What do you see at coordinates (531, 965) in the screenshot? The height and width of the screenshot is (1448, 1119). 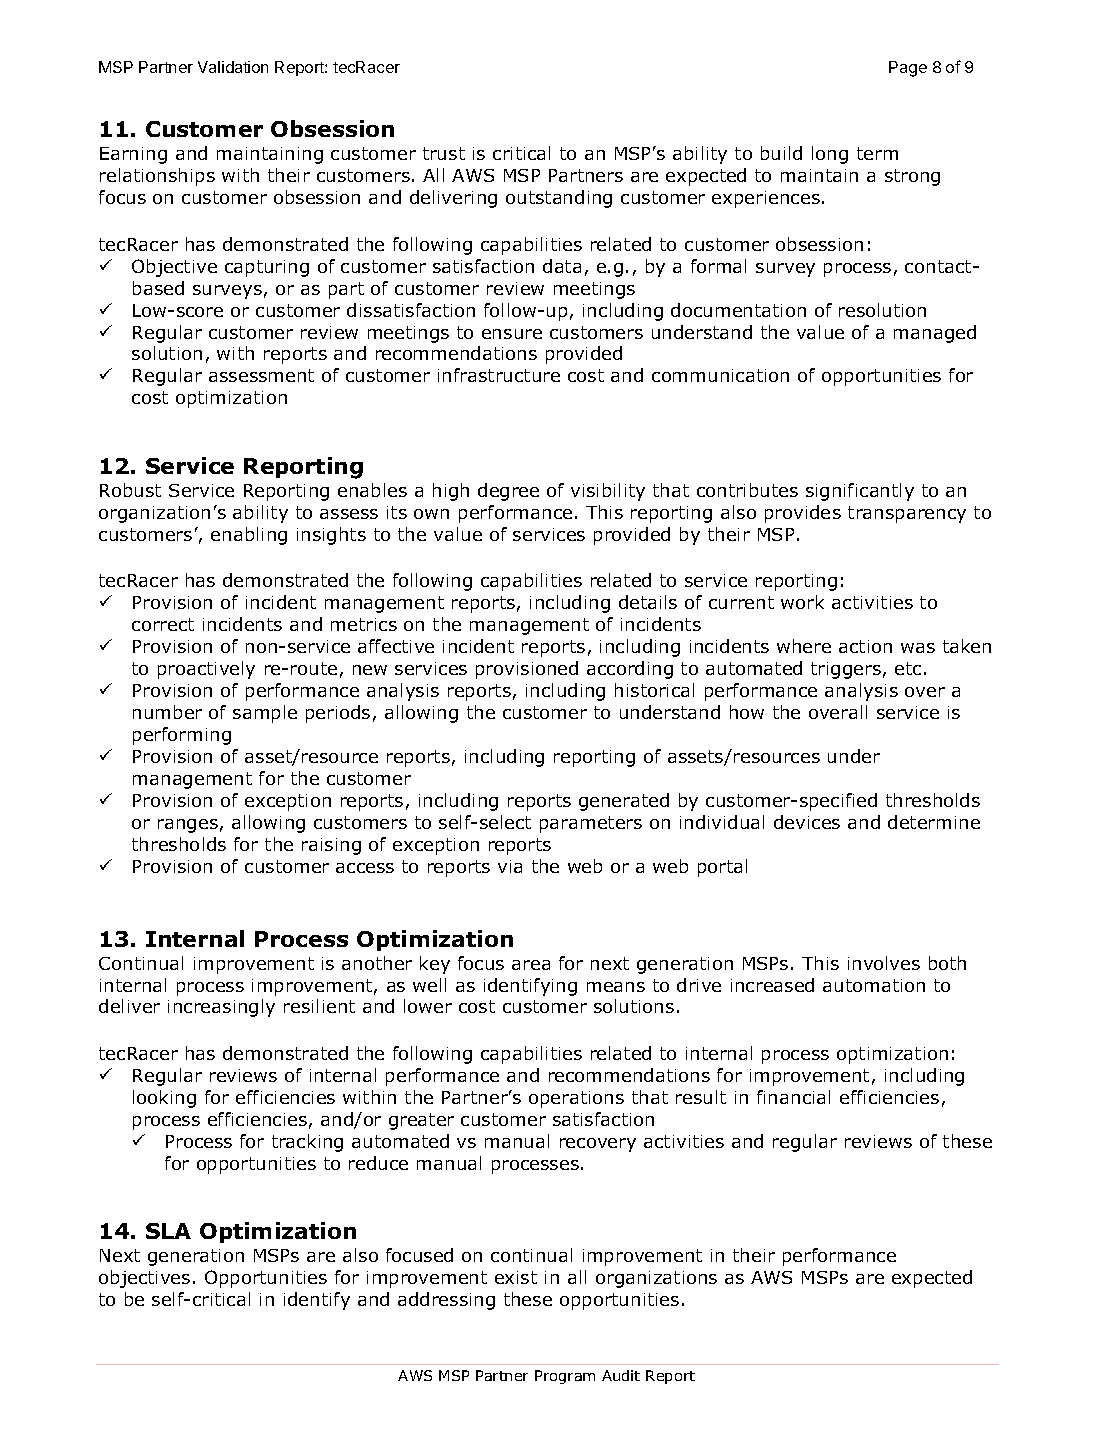 I see `area` at bounding box center [531, 965].
